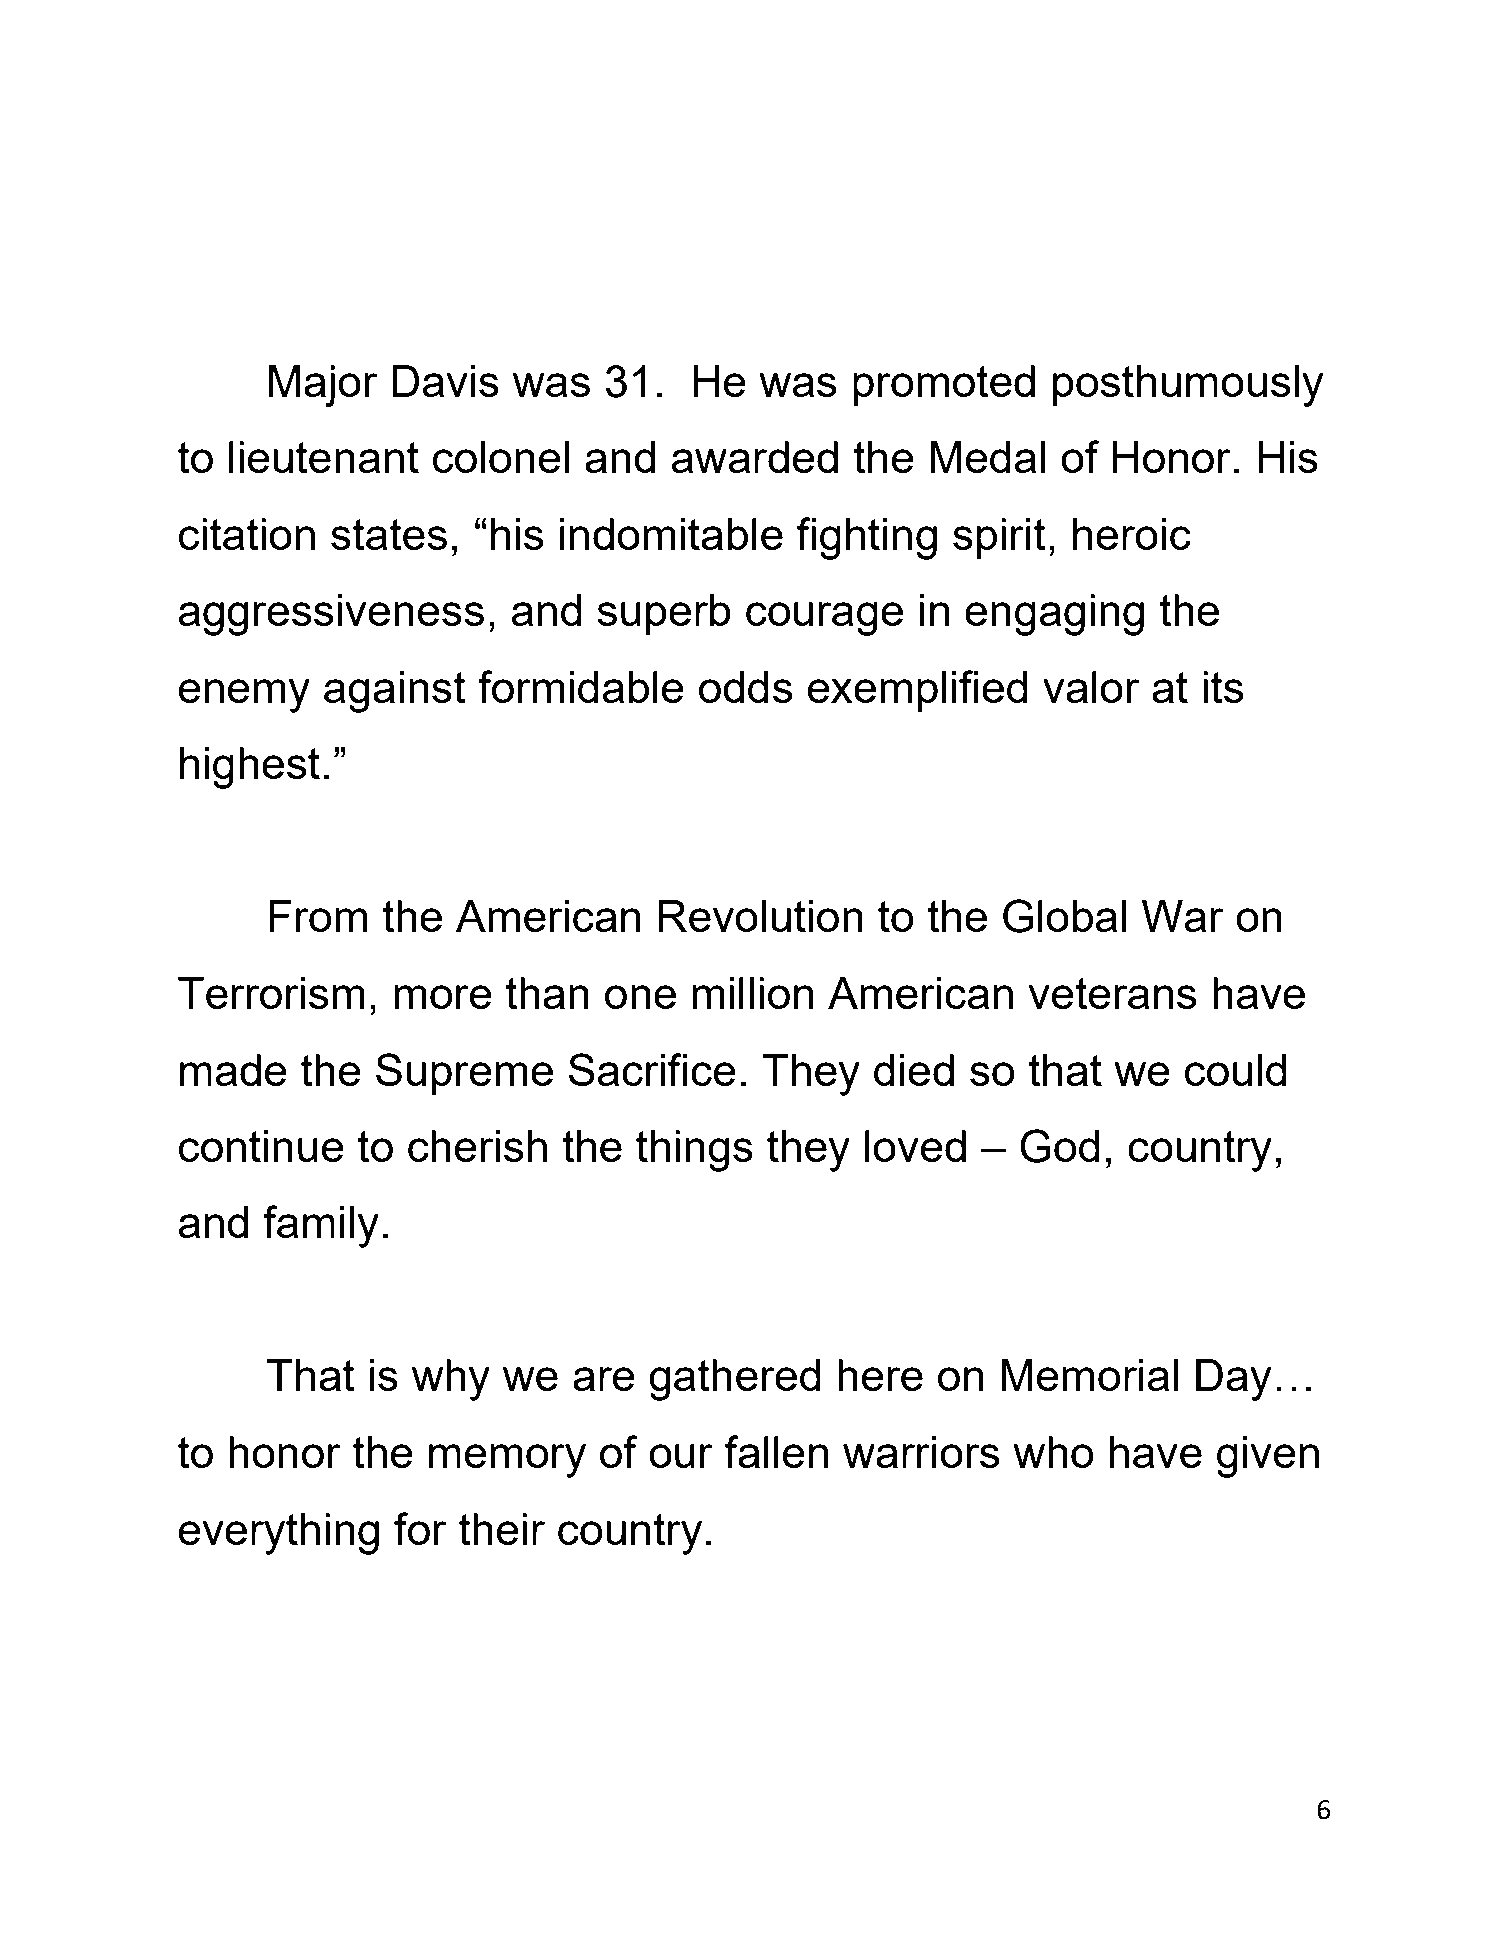 This screenshot has width=1509, height=1952. I want to click on Major, so click(323, 386).
